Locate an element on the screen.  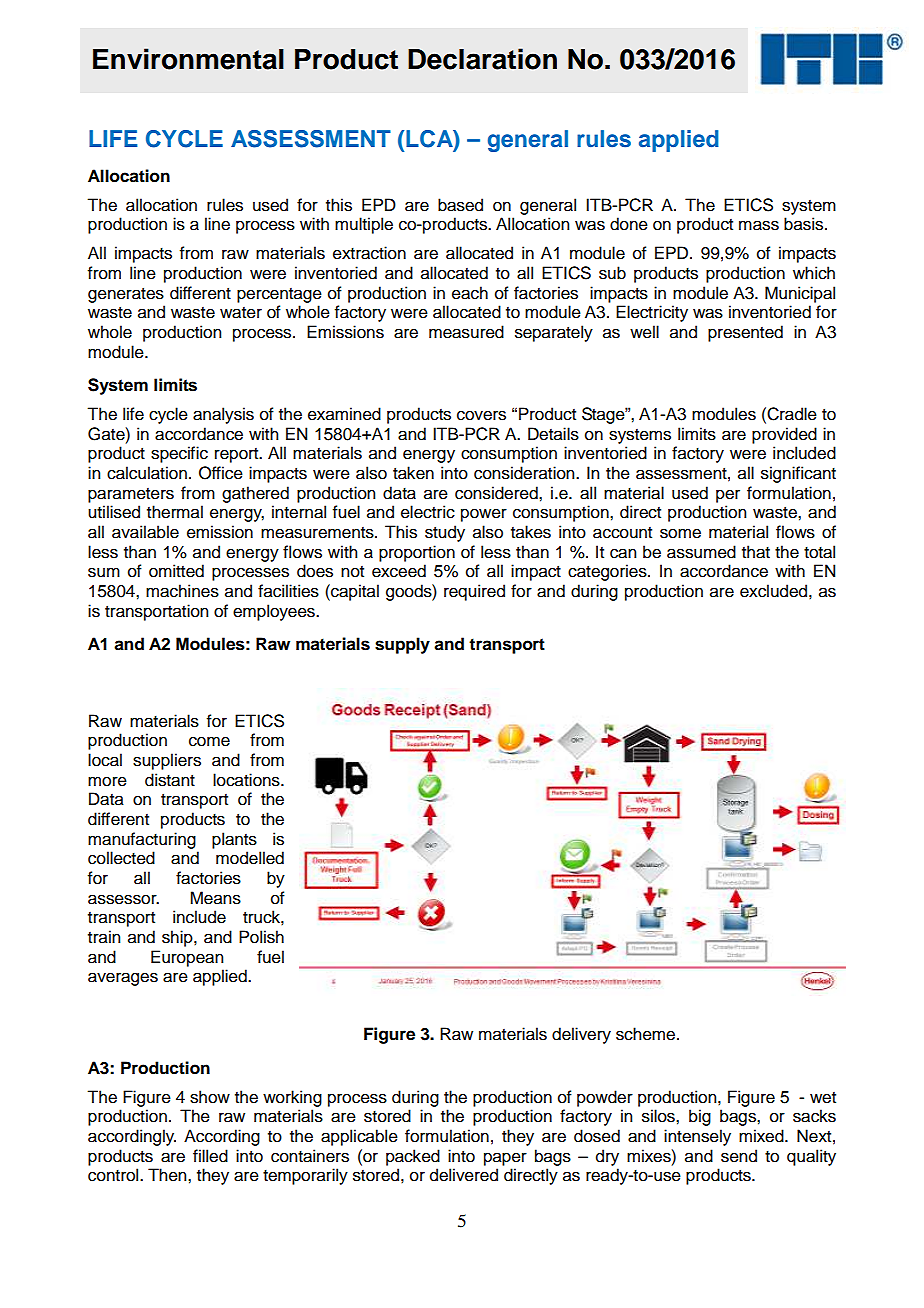
Declaration is located at coordinates (482, 59).
